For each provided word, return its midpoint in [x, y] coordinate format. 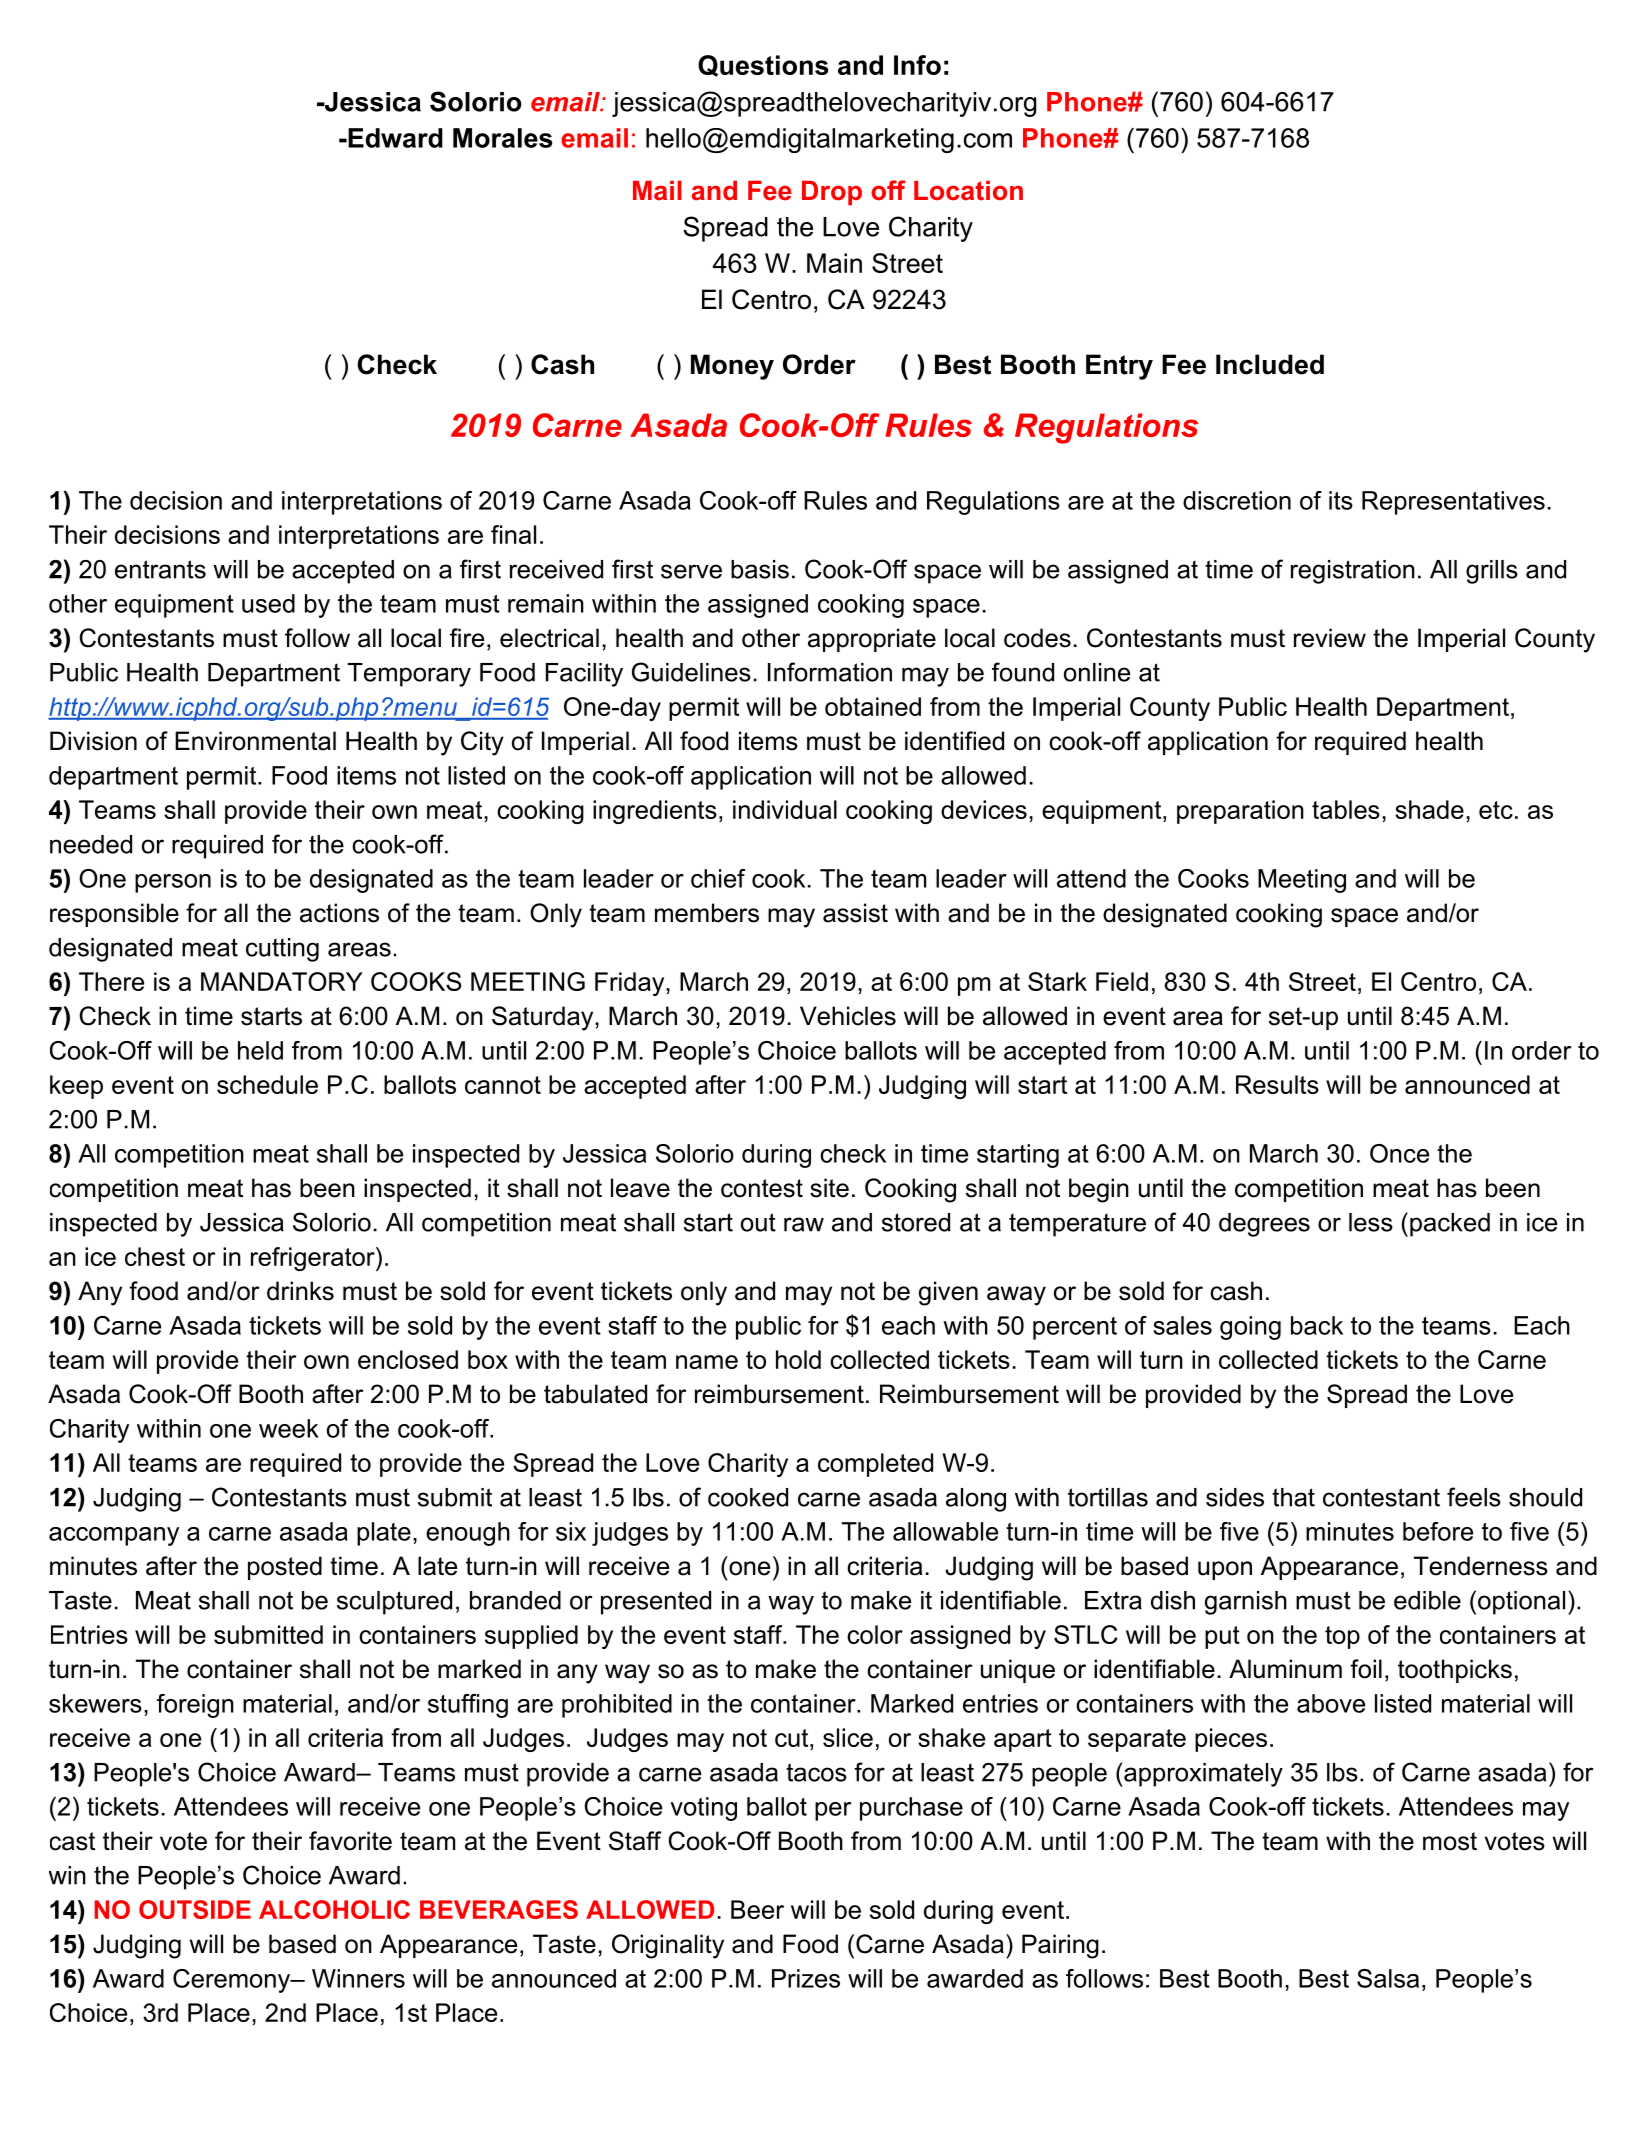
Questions [763, 66]
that [1293, 1497]
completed [875, 1465]
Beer [757, 1909]
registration [1353, 572]
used [268, 603]
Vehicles [848, 1016]
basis [760, 569]
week [289, 1428]
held [260, 1050]
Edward [394, 138]
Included [1270, 364]
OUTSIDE [195, 1909]
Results [1277, 1084]
